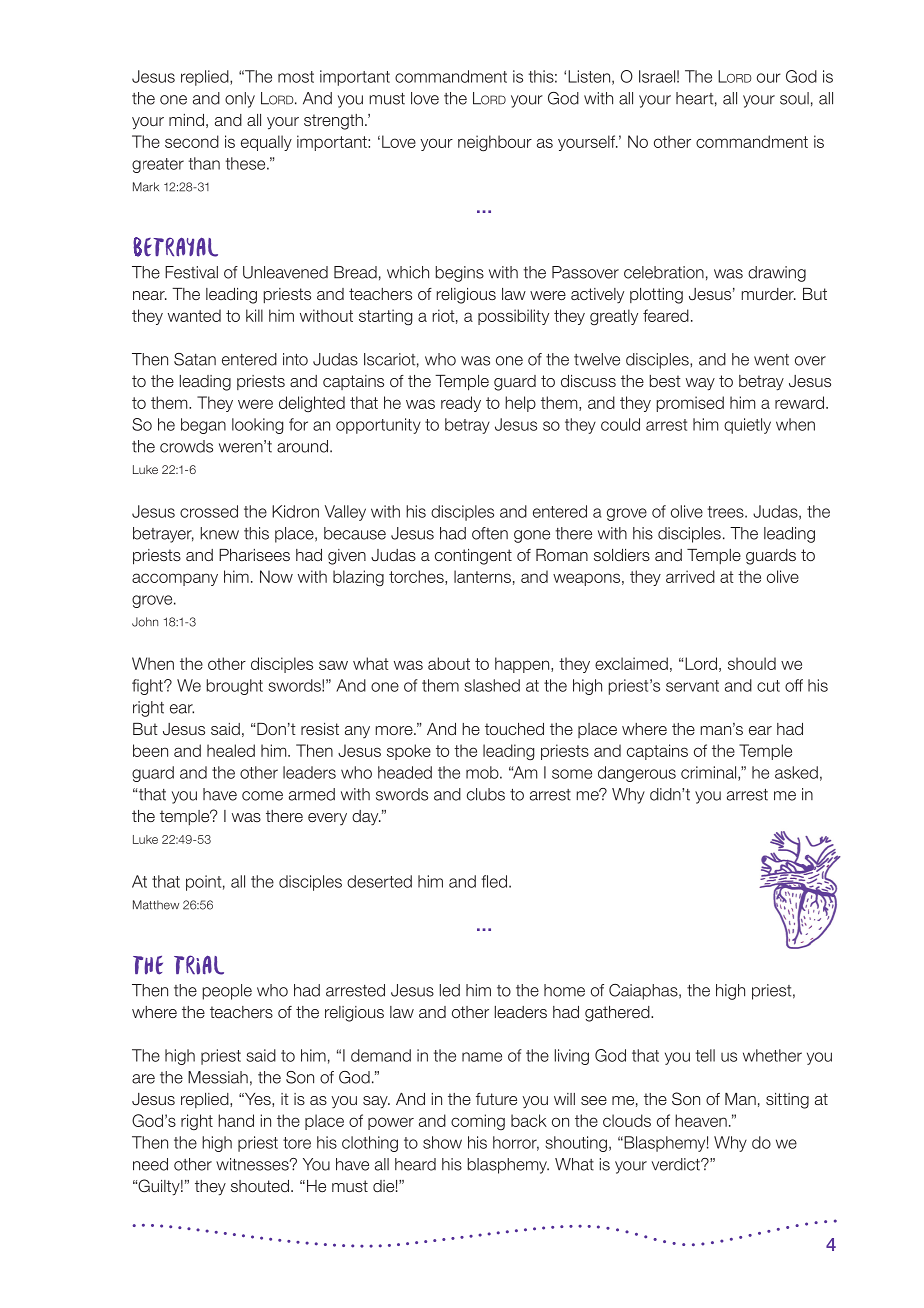 This document has height=1308, width=924. I want to click on clubs, so click(486, 794).
